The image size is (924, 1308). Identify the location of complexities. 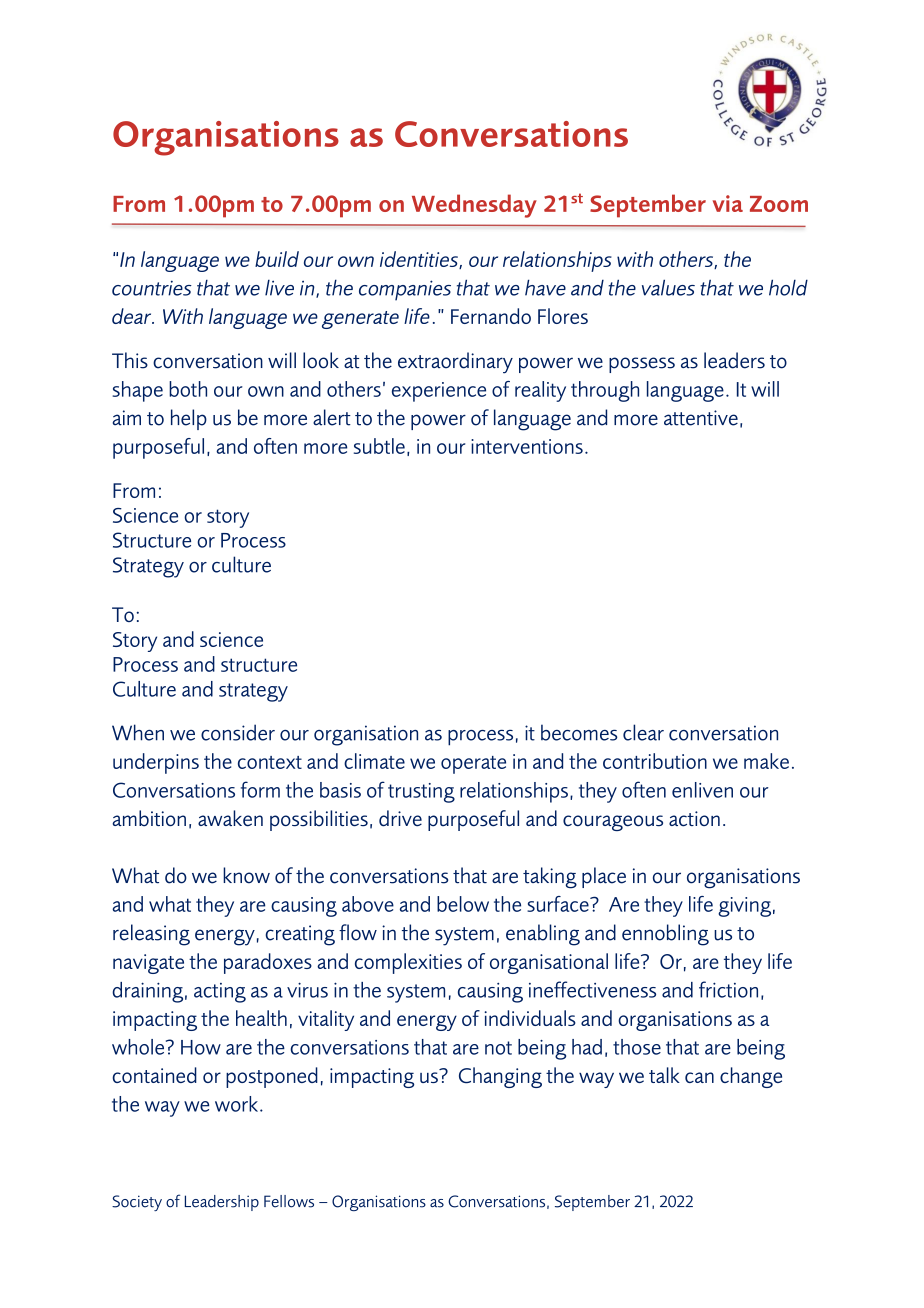
(408, 963).
